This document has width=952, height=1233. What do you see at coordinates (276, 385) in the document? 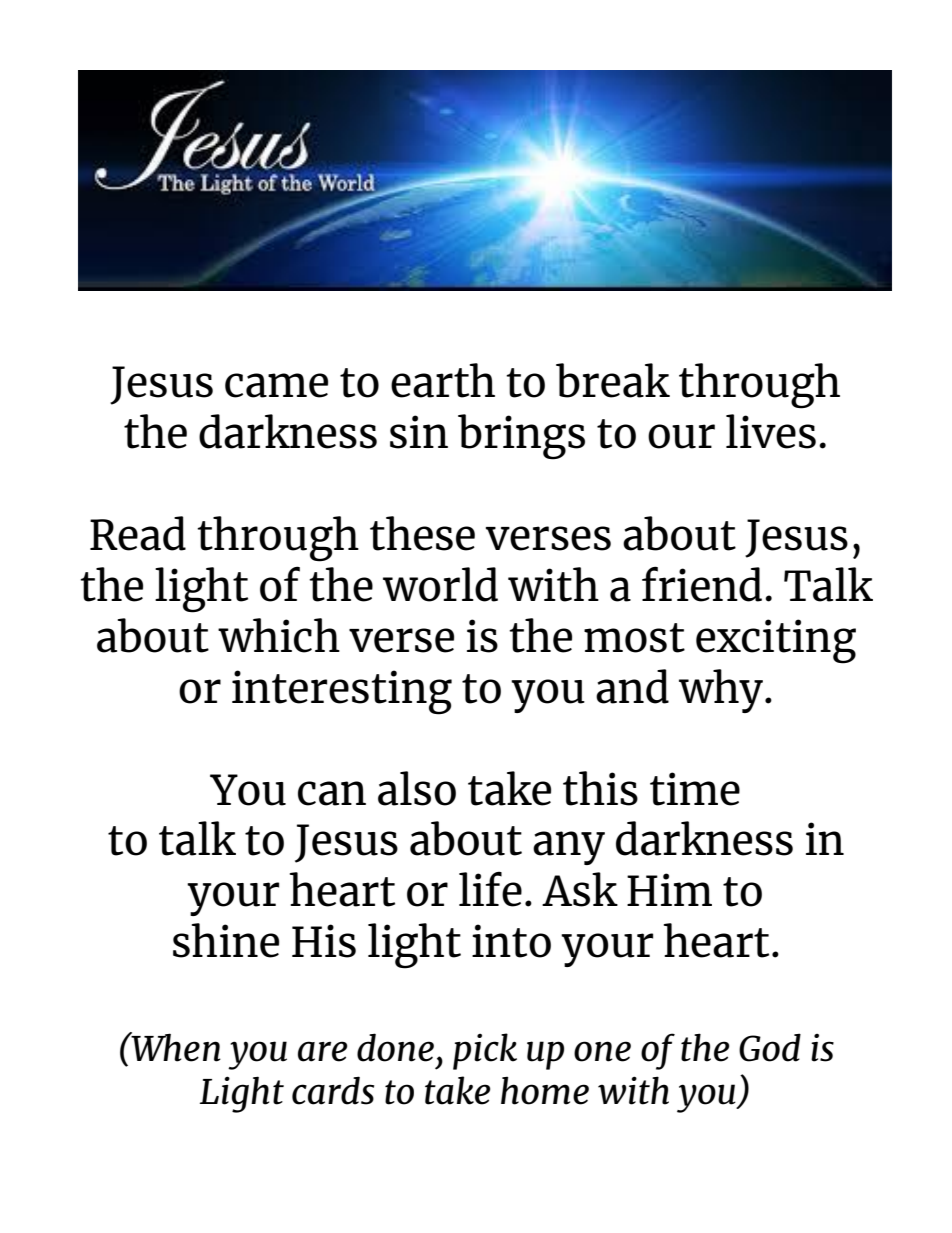
I see `came` at bounding box center [276, 385].
